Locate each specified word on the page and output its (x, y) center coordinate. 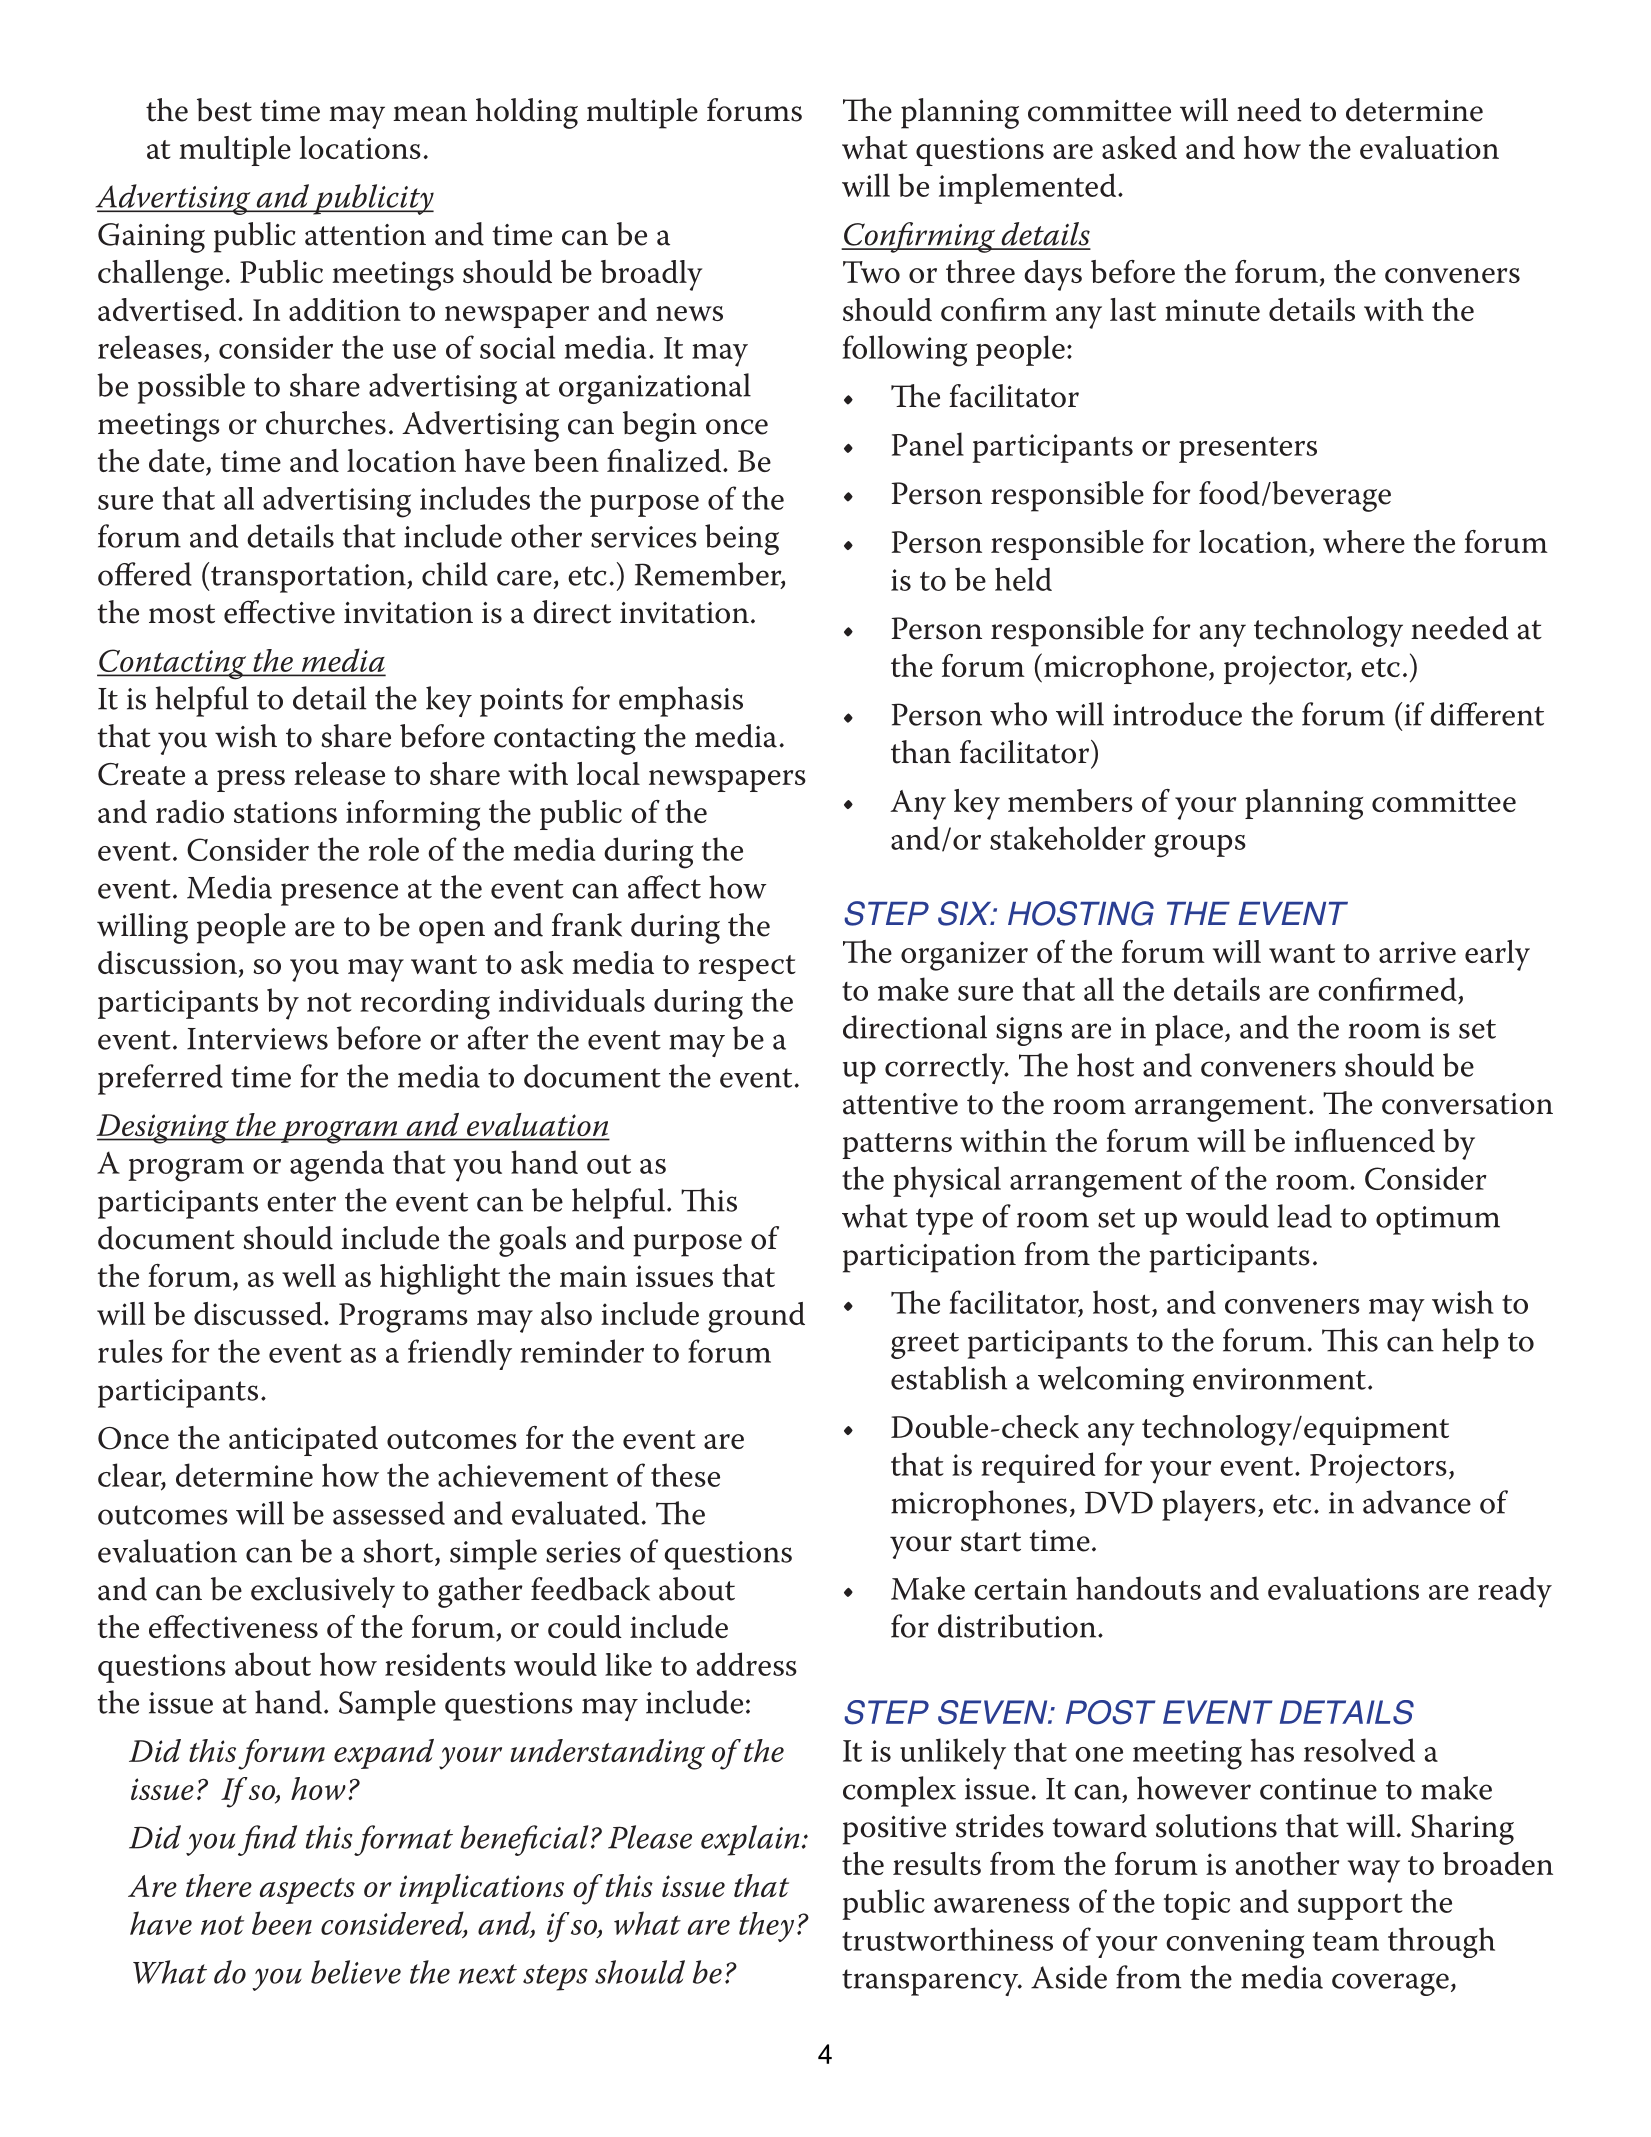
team (1346, 1941)
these (685, 1475)
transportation (309, 578)
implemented (1029, 188)
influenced (1364, 1140)
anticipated (303, 1441)
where (1364, 541)
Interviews (257, 1039)
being (742, 539)
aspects (307, 1891)
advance (1417, 1502)
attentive (900, 1104)
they (766, 1927)
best (224, 110)
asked (1139, 147)
